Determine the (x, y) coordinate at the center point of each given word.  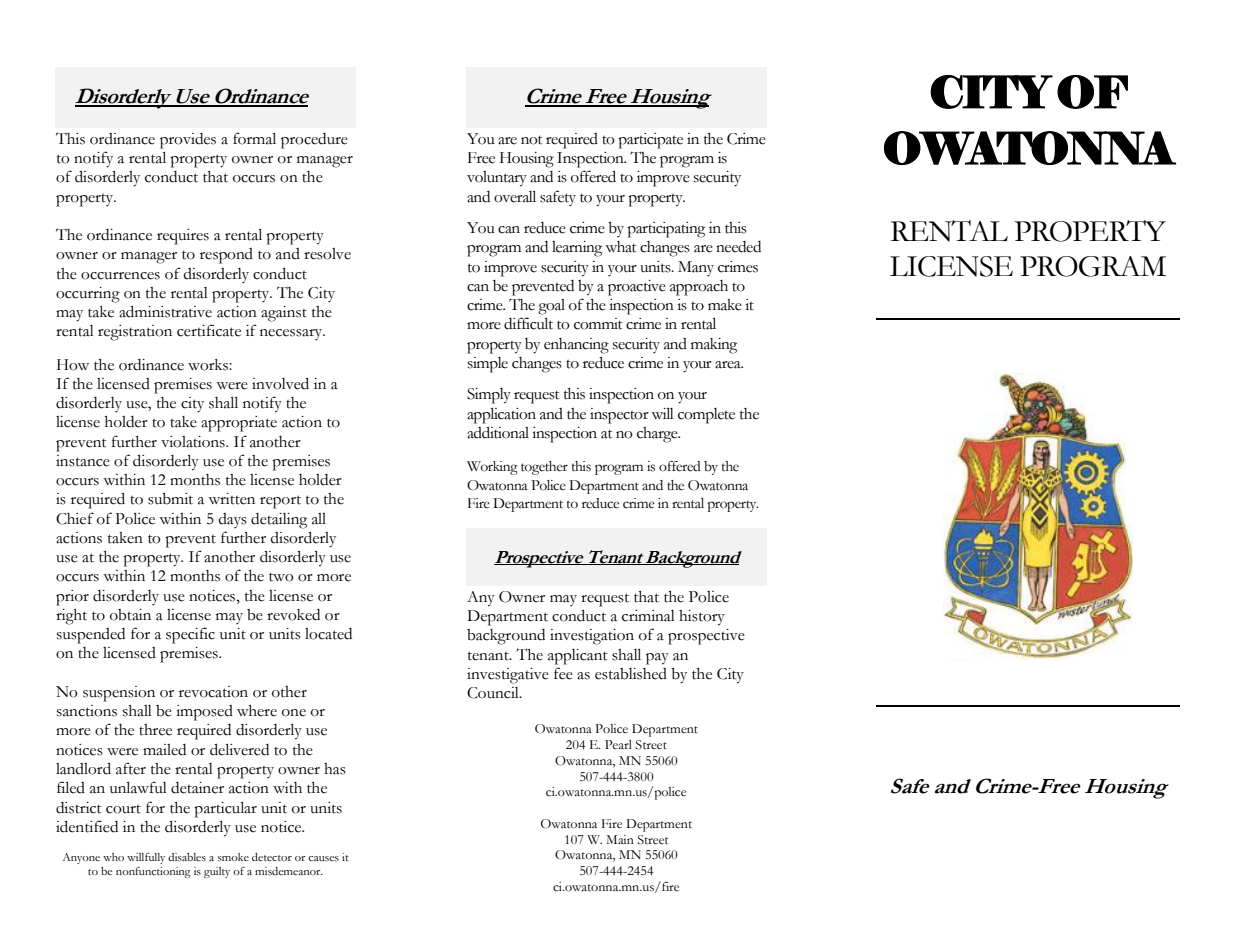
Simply (489, 396)
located (328, 634)
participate (650, 141)
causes (323, 858)
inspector (619, 416)
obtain (130, 615)
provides (188, 141)
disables (187, 857)
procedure (314, 141)
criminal (648, 616)
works (209, 365)
